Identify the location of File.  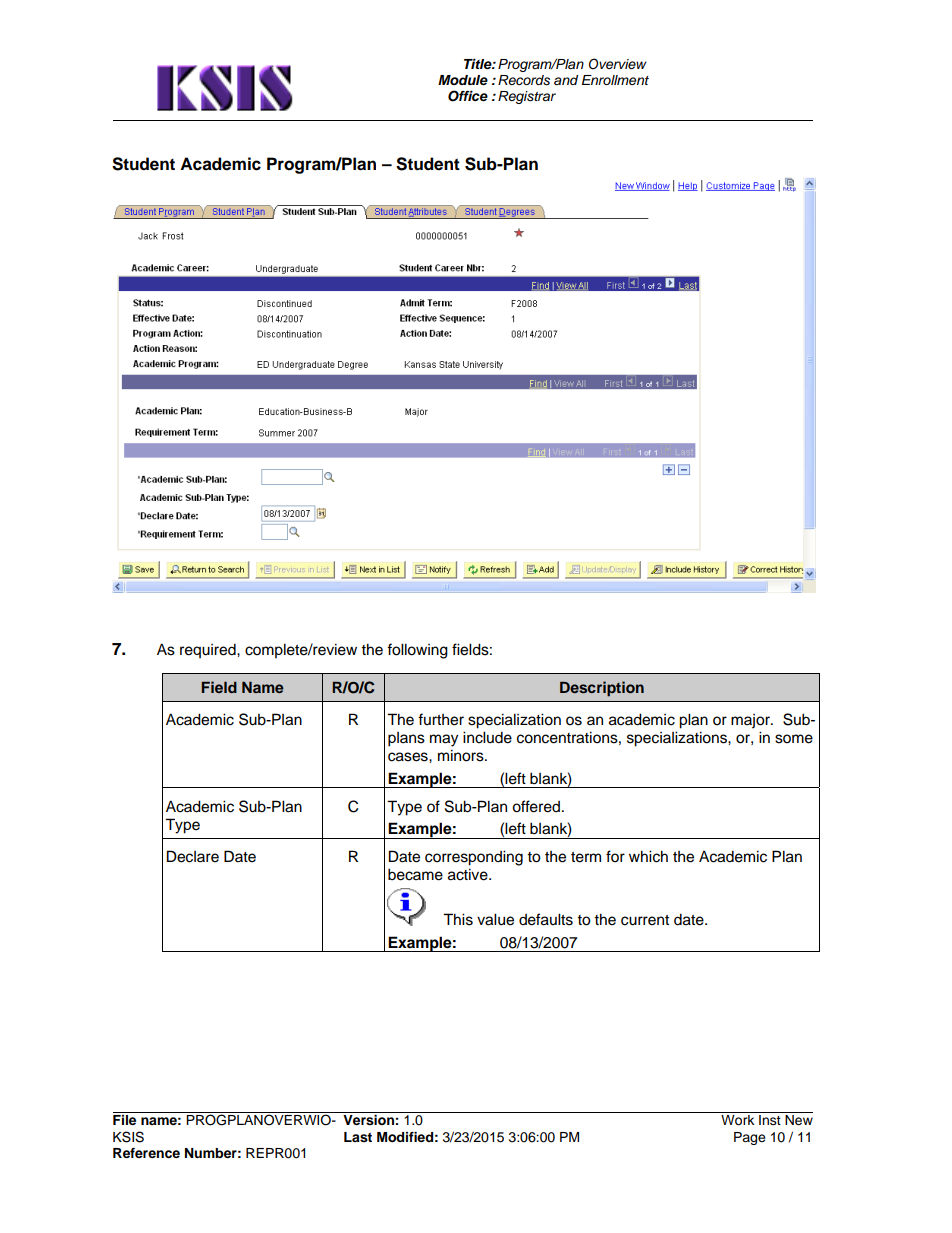
(124, 1120).
